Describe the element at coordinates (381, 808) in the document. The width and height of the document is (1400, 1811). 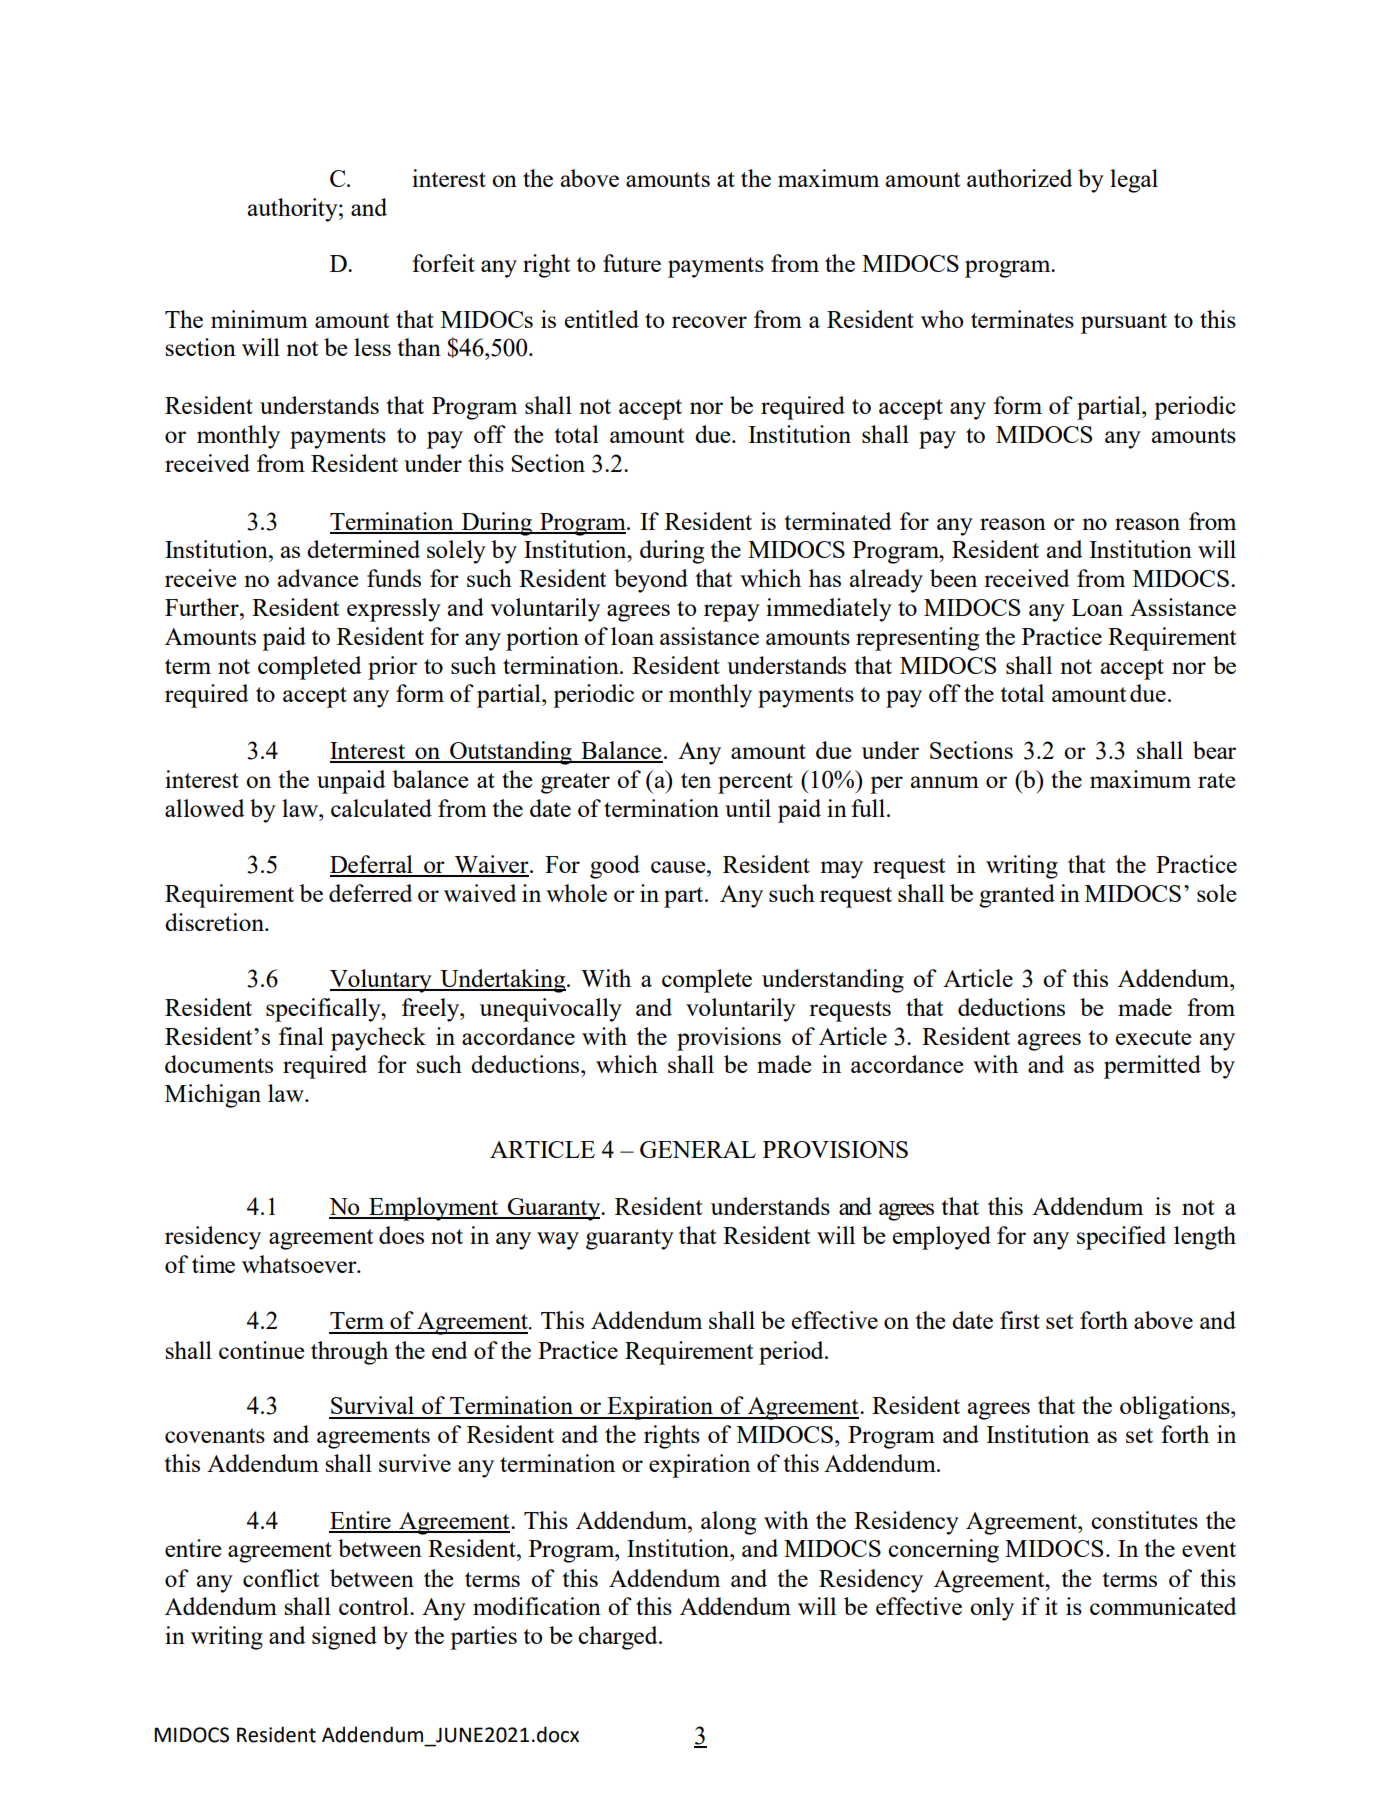
I see `calculated` at that location.
